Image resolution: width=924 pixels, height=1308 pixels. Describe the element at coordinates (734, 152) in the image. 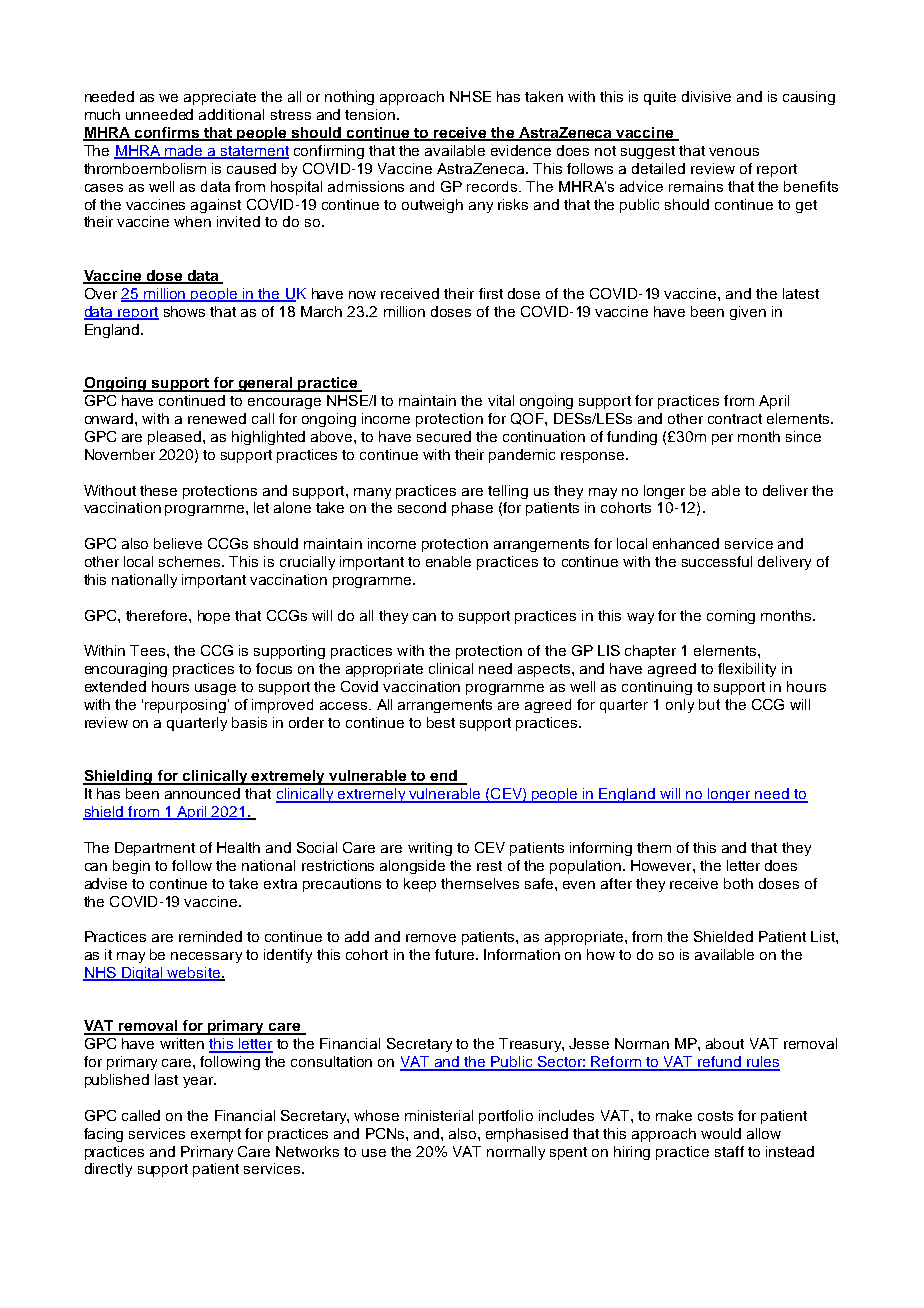

I see `venous` at that location.
